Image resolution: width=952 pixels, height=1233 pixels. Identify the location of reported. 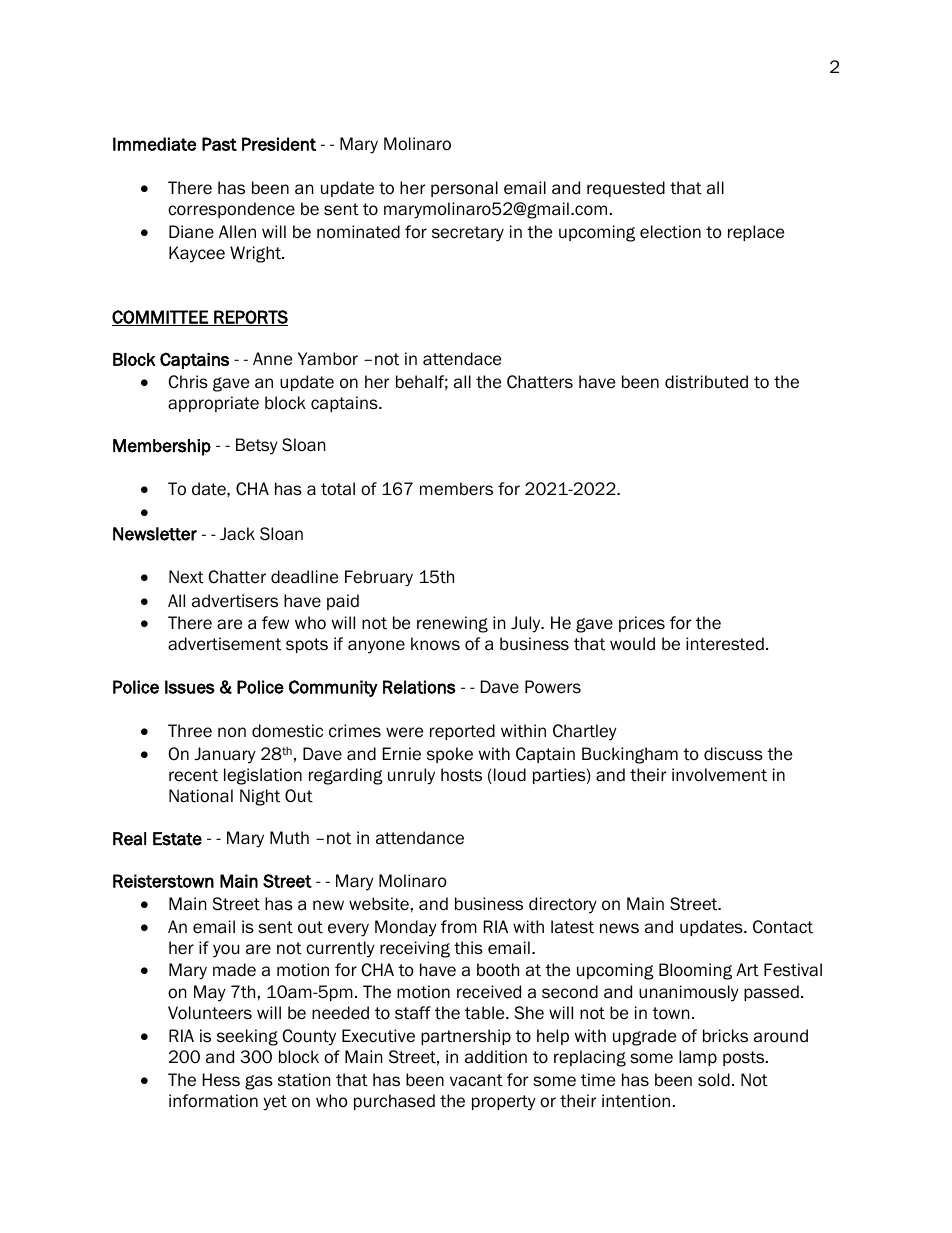
(462, 732).
